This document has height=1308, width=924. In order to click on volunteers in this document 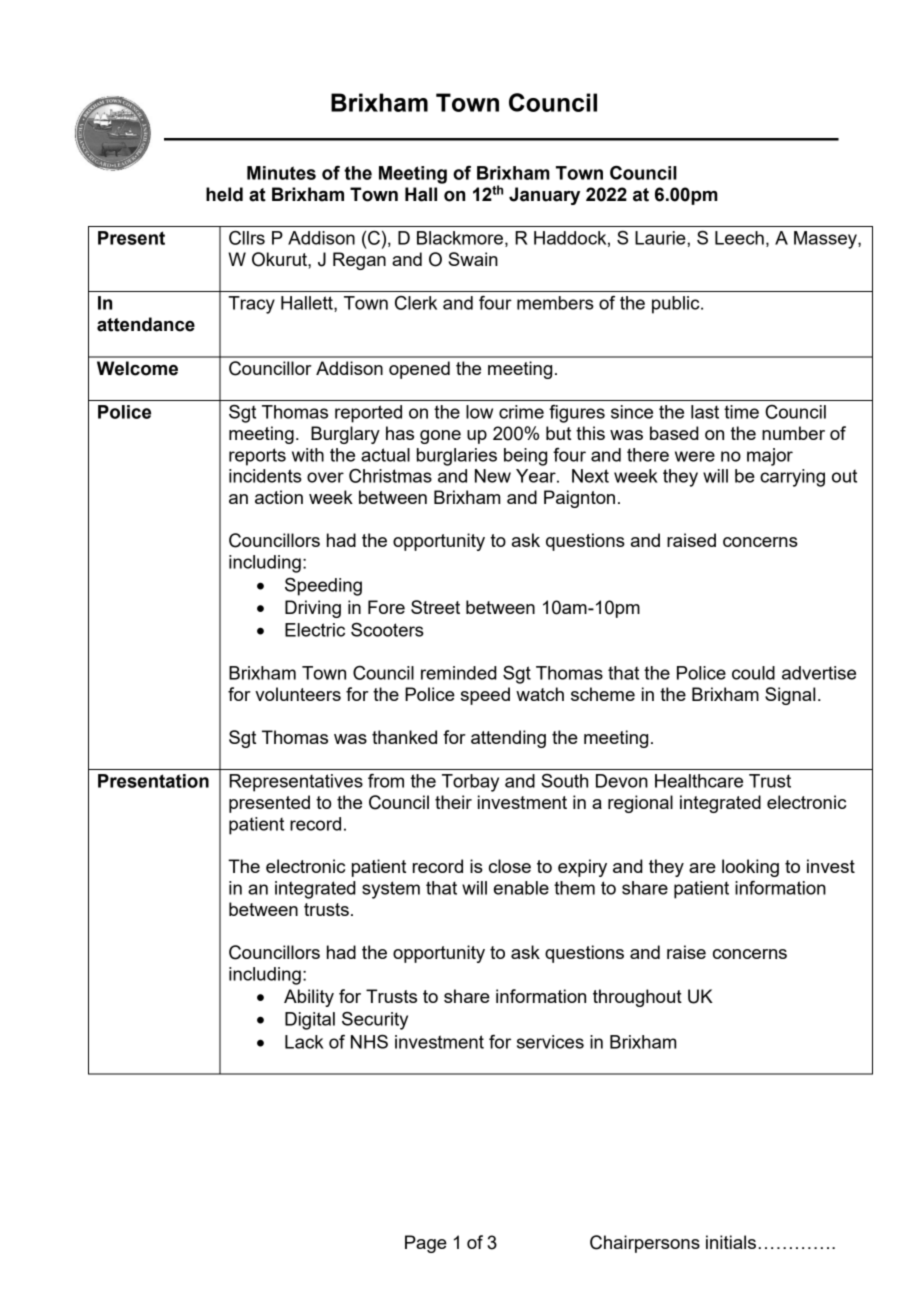, I will do `click(298, 694)`.
